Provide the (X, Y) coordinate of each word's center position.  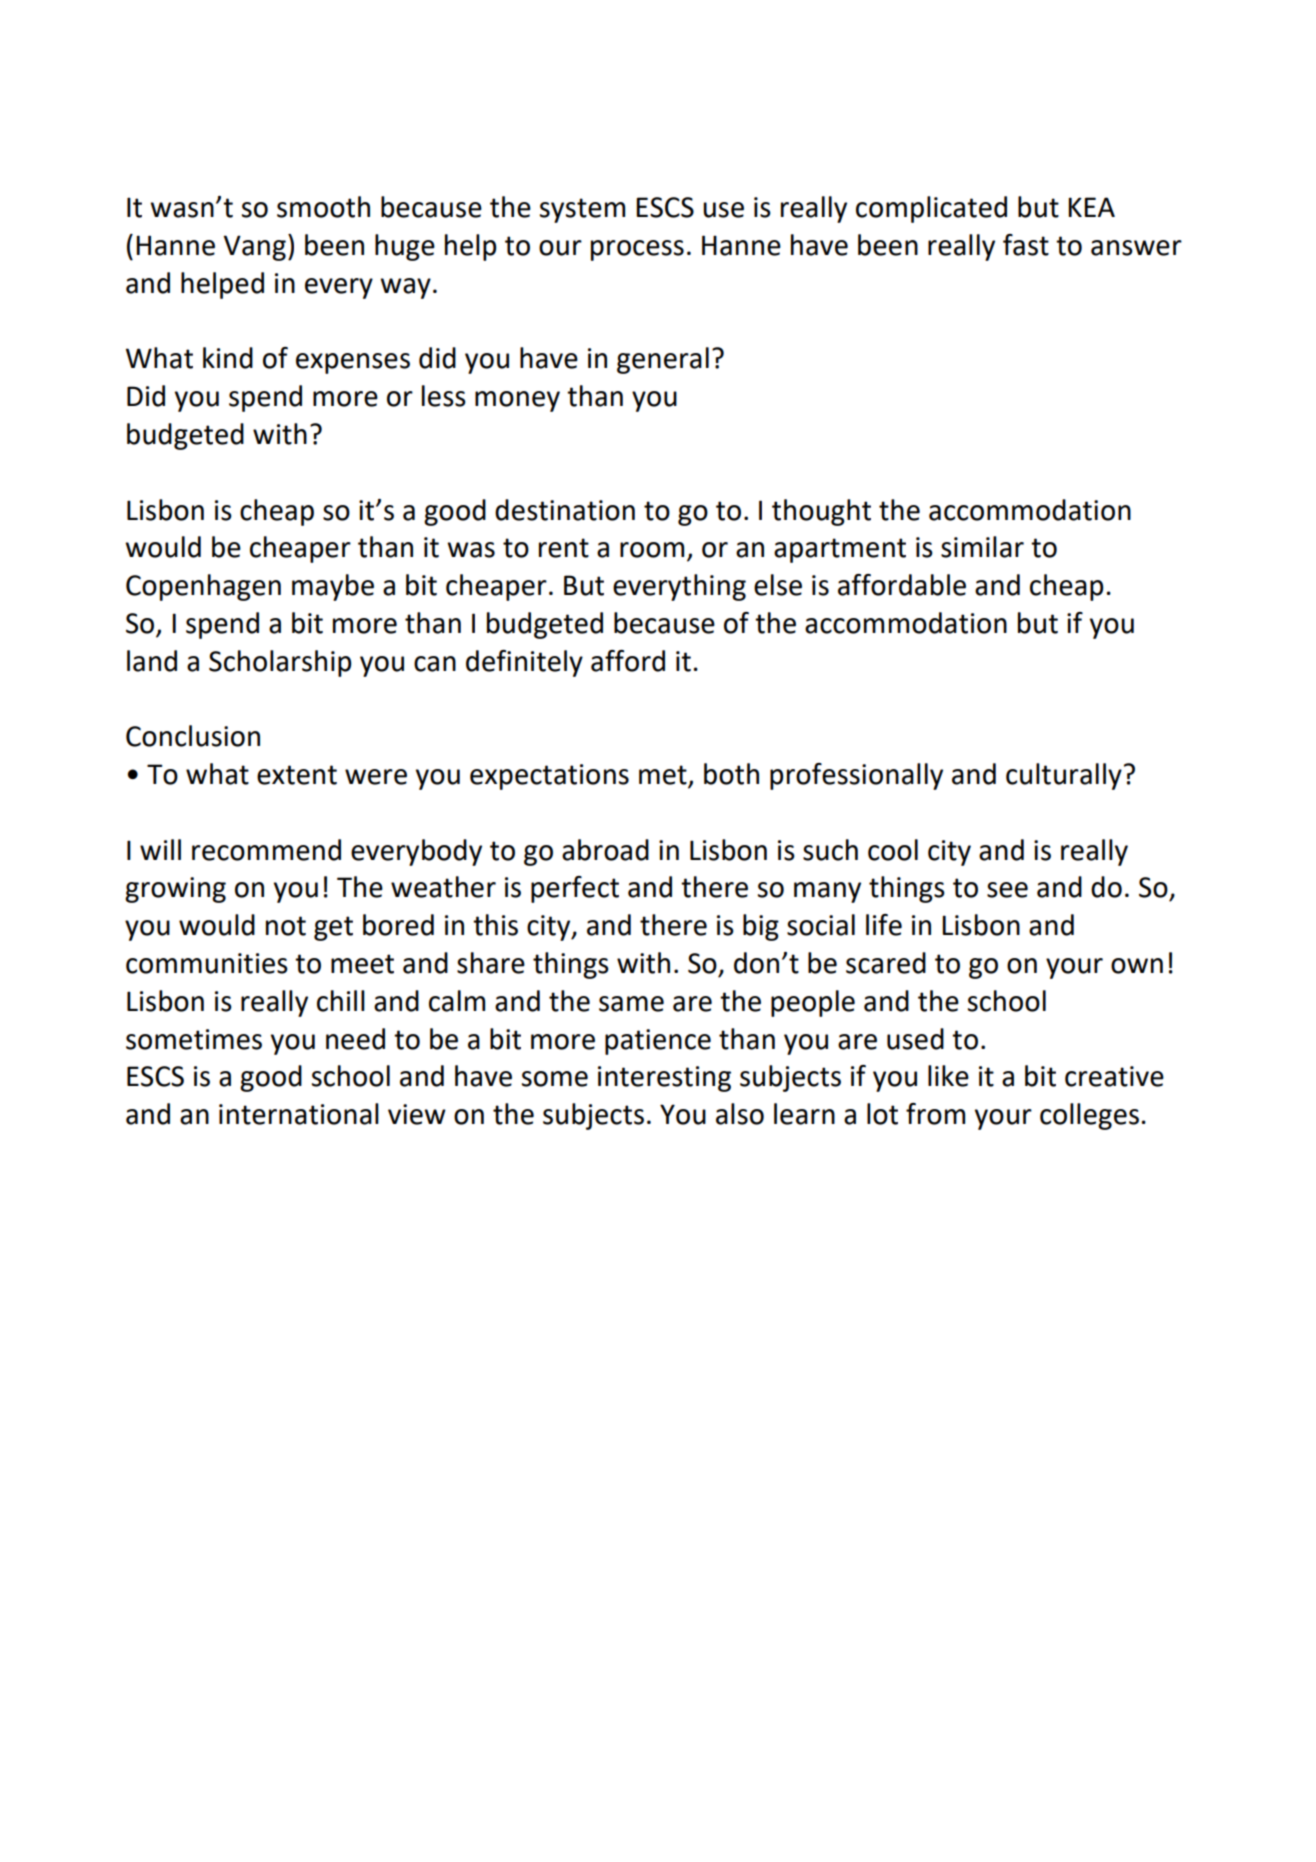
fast (1026, 245)
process (637, 250)
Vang (254, 248)
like (948, 1076)
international (299, 1114)
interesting (664, 1079)
